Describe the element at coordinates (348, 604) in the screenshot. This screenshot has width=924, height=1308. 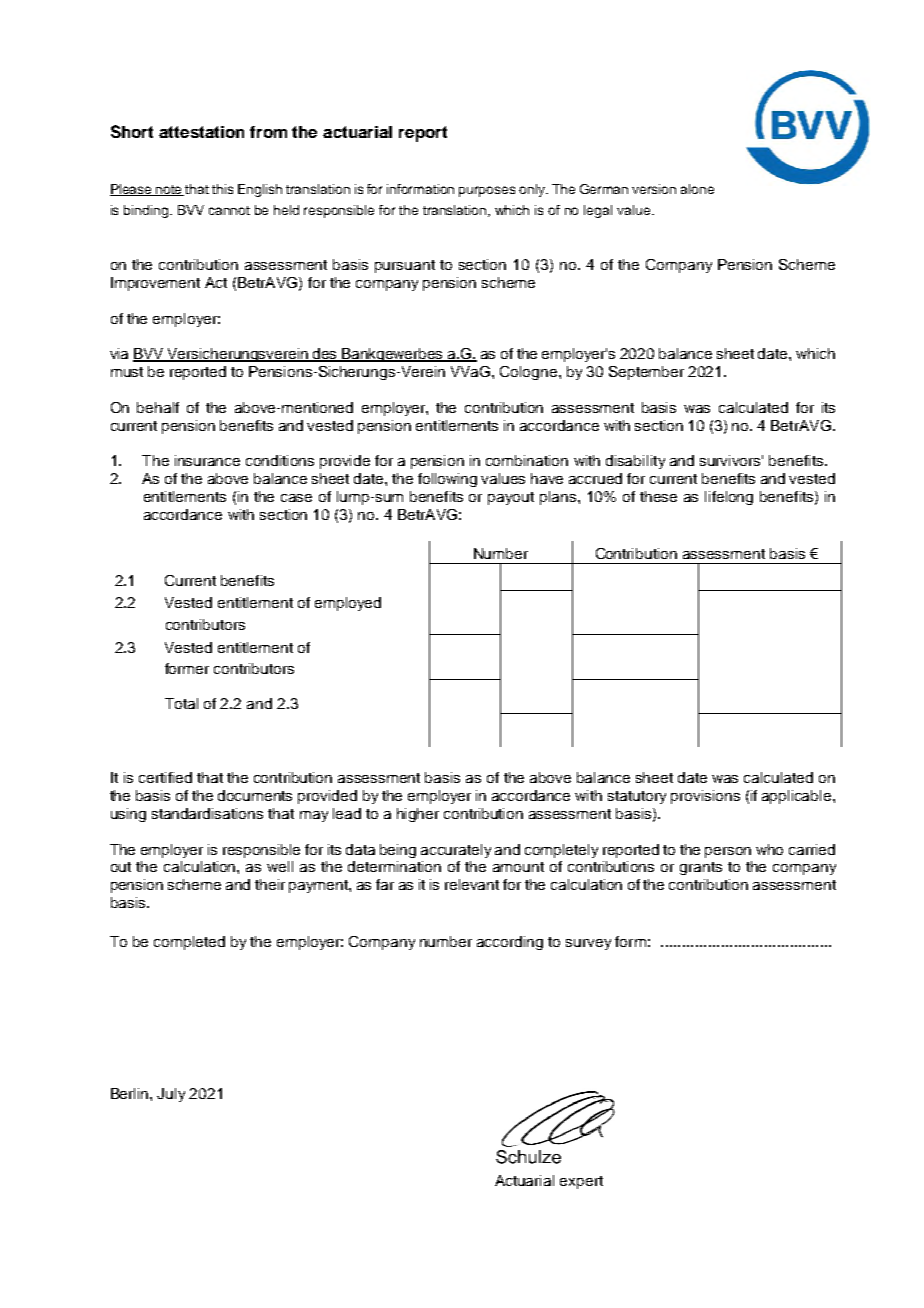
I see `employed` at that location.
